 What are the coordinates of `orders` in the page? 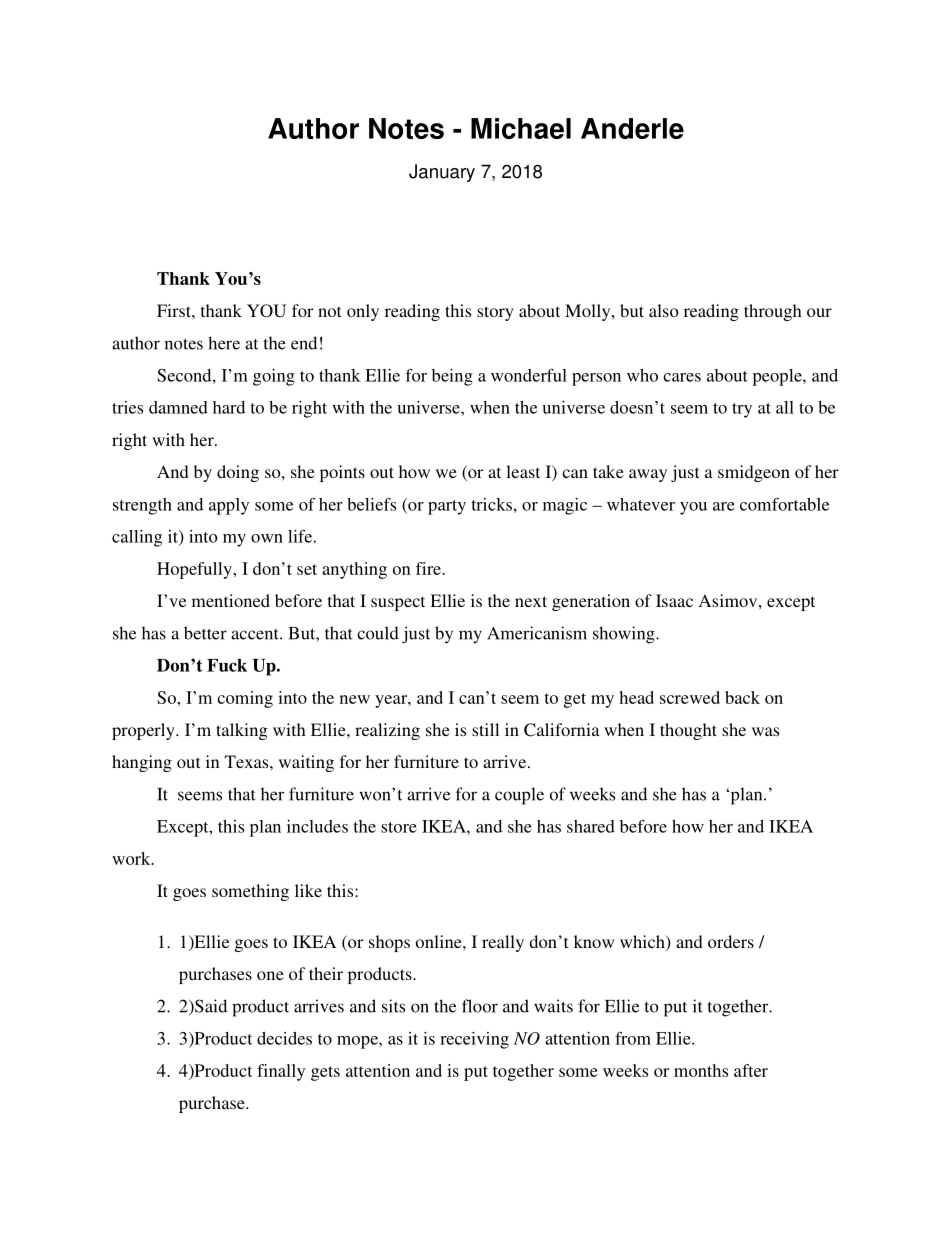 It's located at (731, 941).
